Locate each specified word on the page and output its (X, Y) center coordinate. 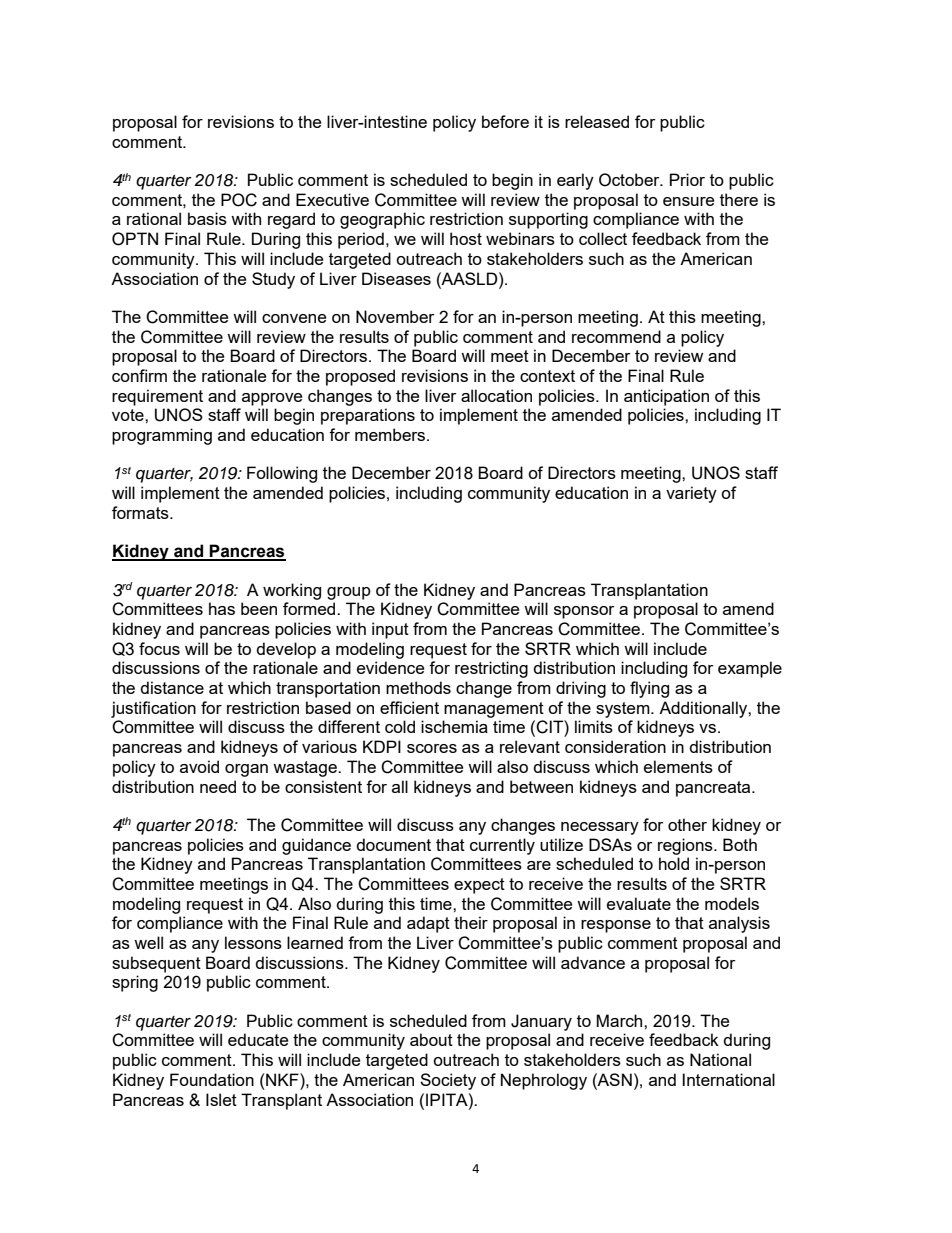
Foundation (212, 1079)
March (620, 1020)
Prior (687, 179)
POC (239, 200)
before (505, 121)
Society (448, 1081)
